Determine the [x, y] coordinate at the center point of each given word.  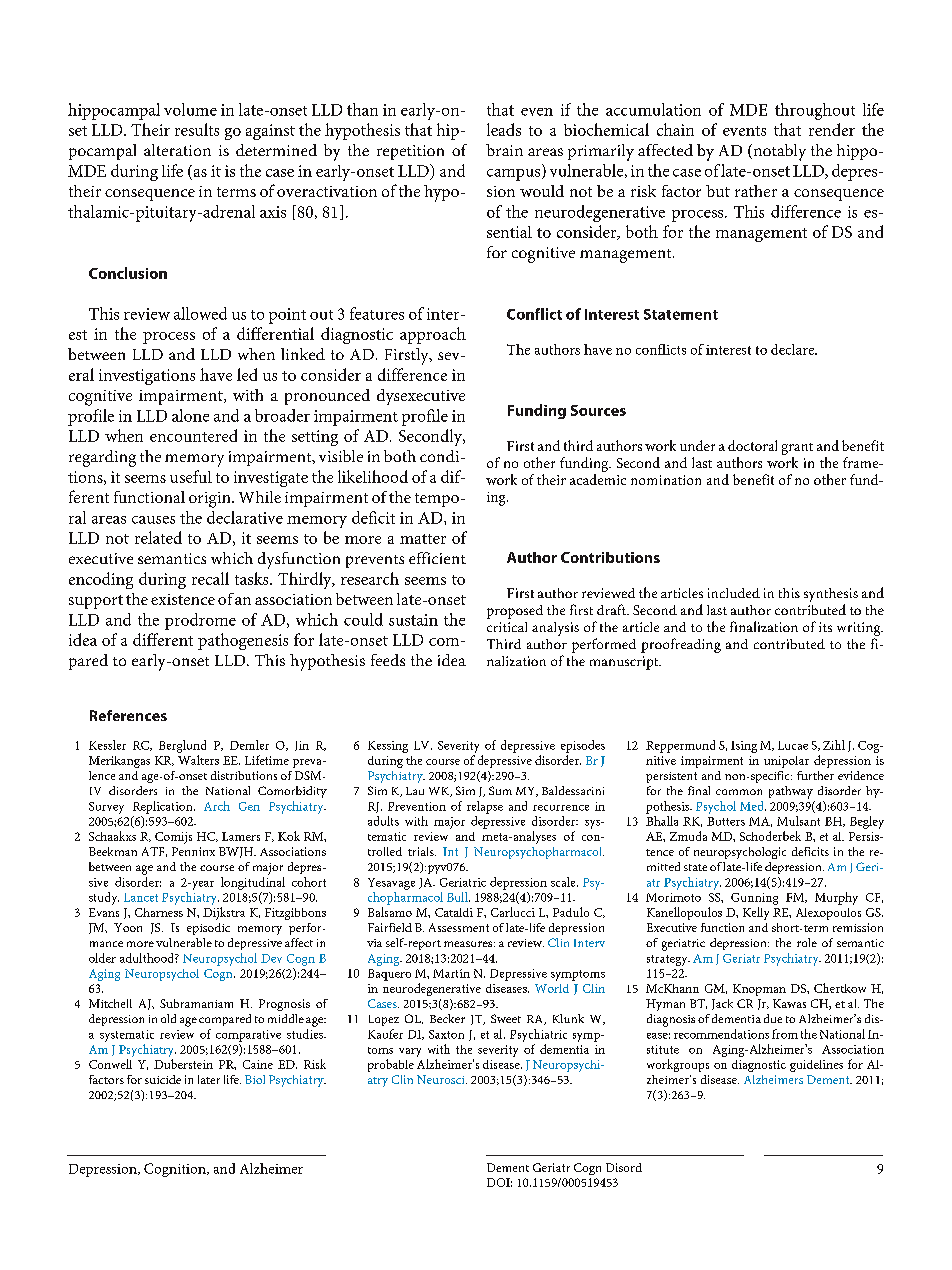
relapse [485, 807]
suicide [163, 1079]
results [197, 129]
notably [778, 152]
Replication [164, 807]
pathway [791, 792]
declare [793, 349]
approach [433, 335]
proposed [515, 612]
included [734, 593]
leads [504, 129]
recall [210, 578]
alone [190, 415]
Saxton [446, 1034]
